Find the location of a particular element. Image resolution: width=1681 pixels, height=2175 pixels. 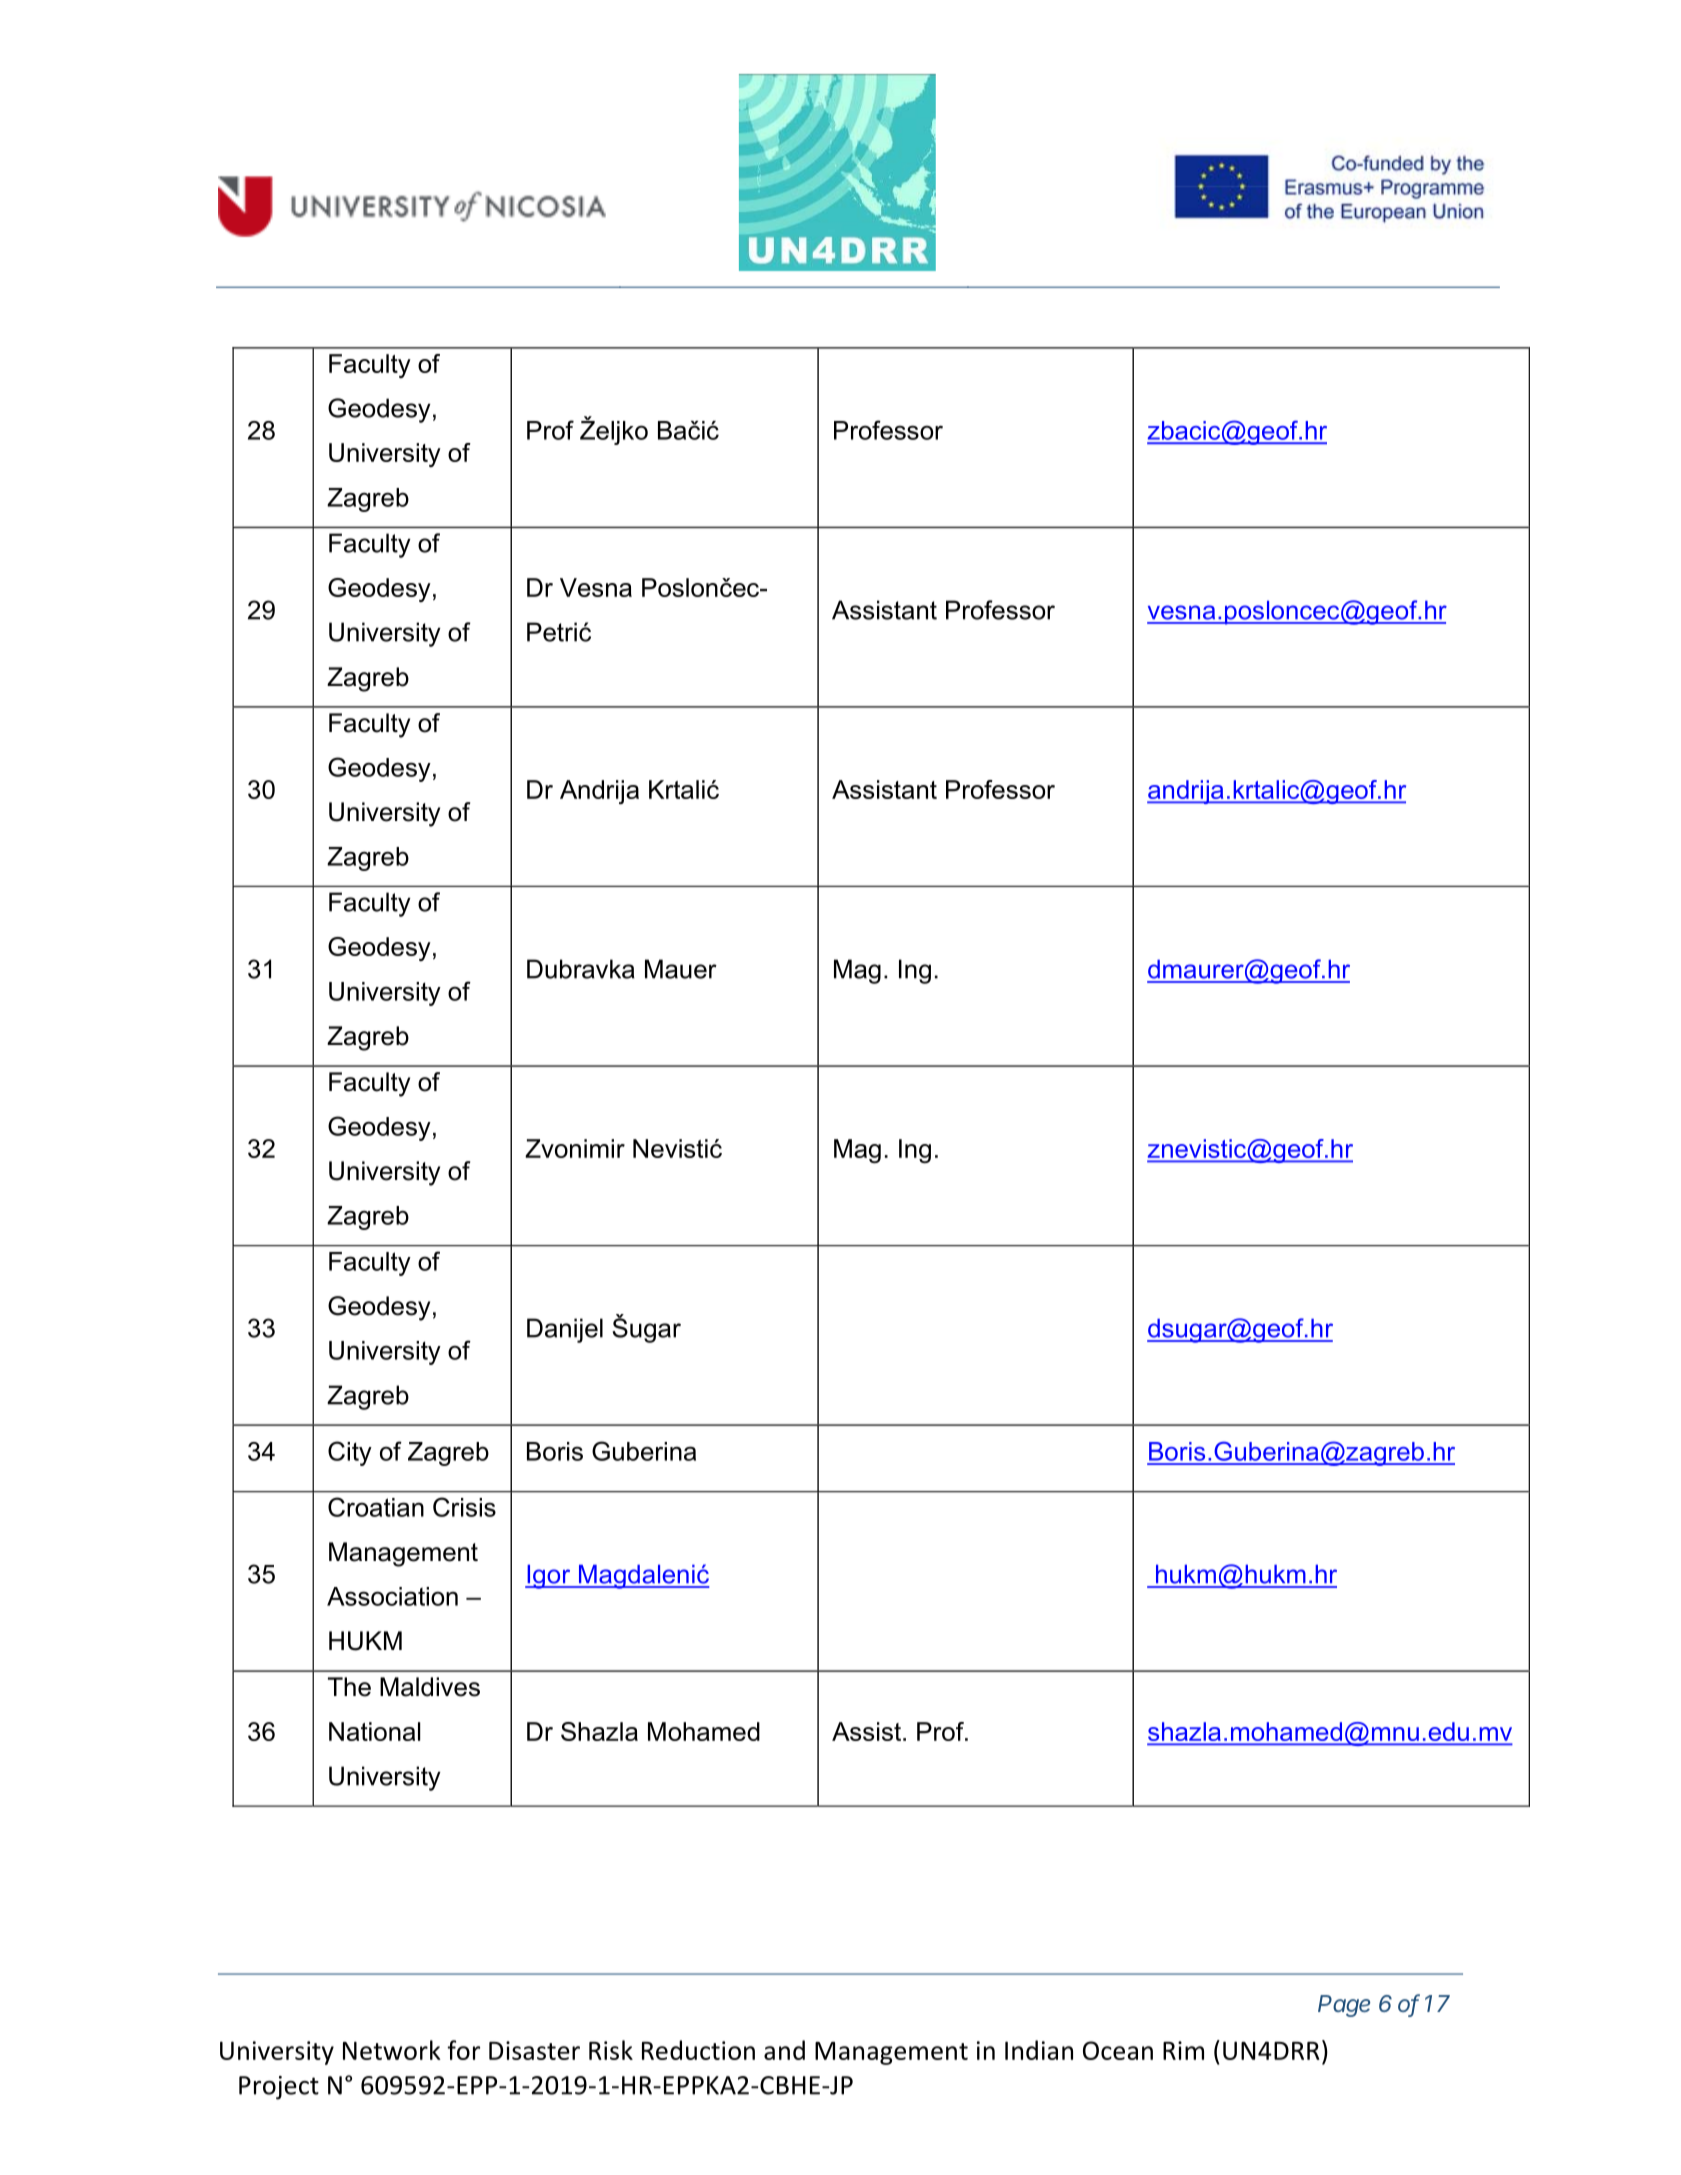

National is located at coordinates (374, 1731).
